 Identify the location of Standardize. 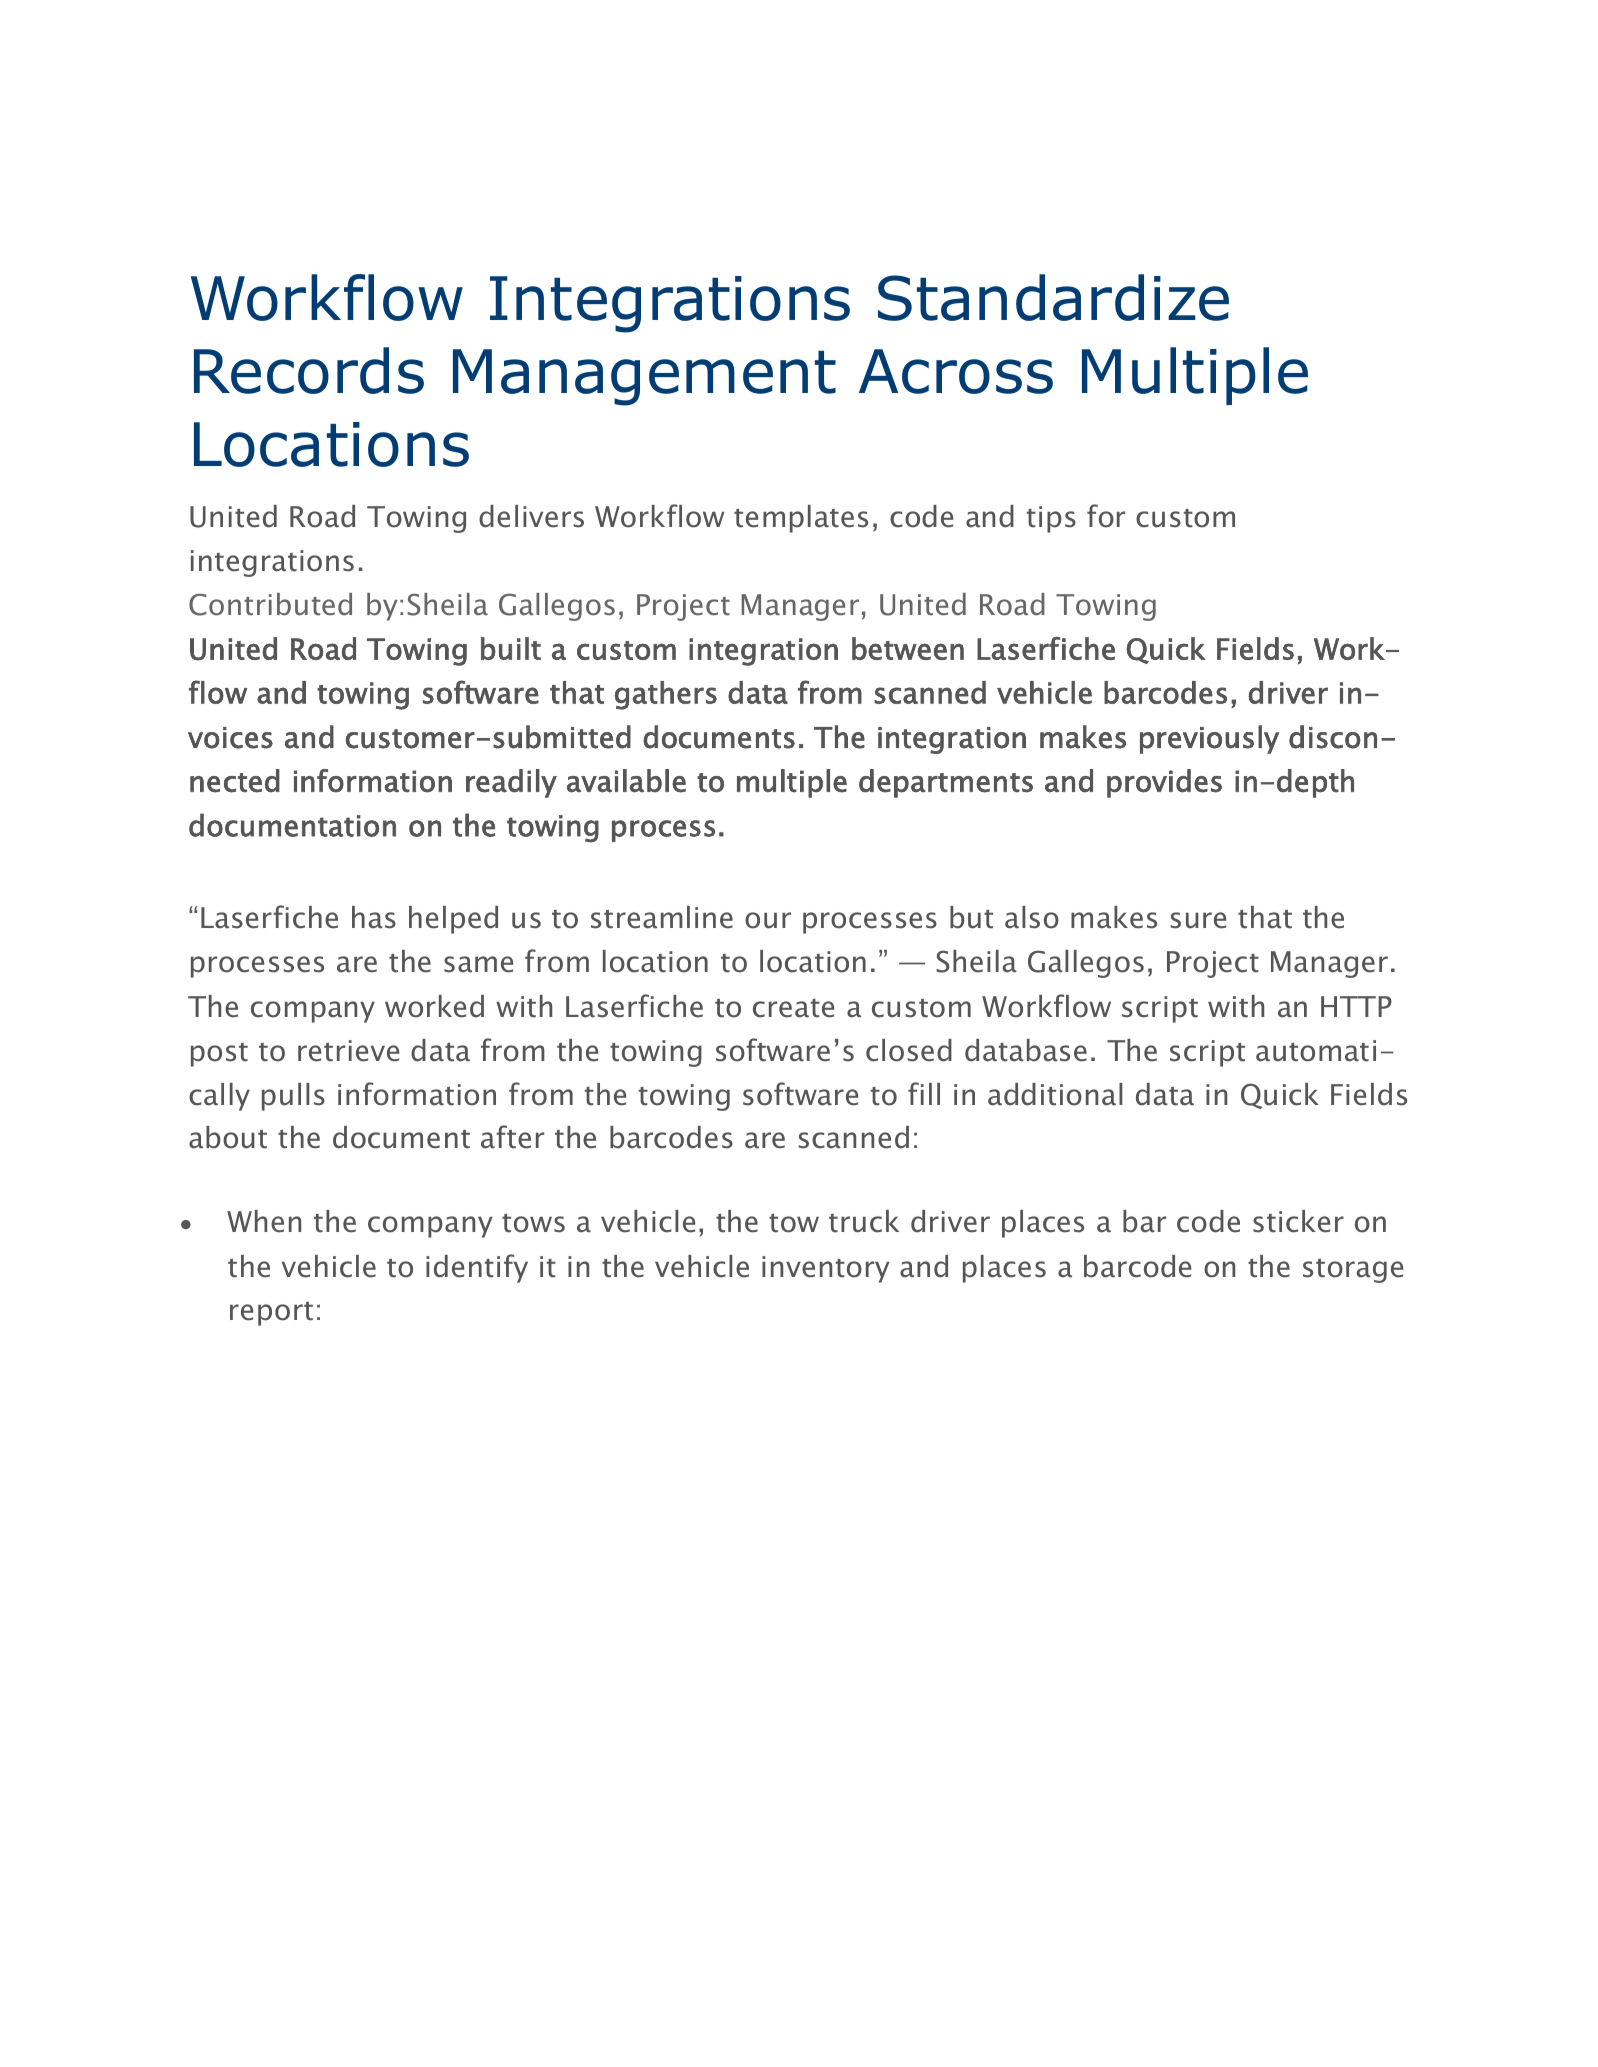
(1053, 297).
